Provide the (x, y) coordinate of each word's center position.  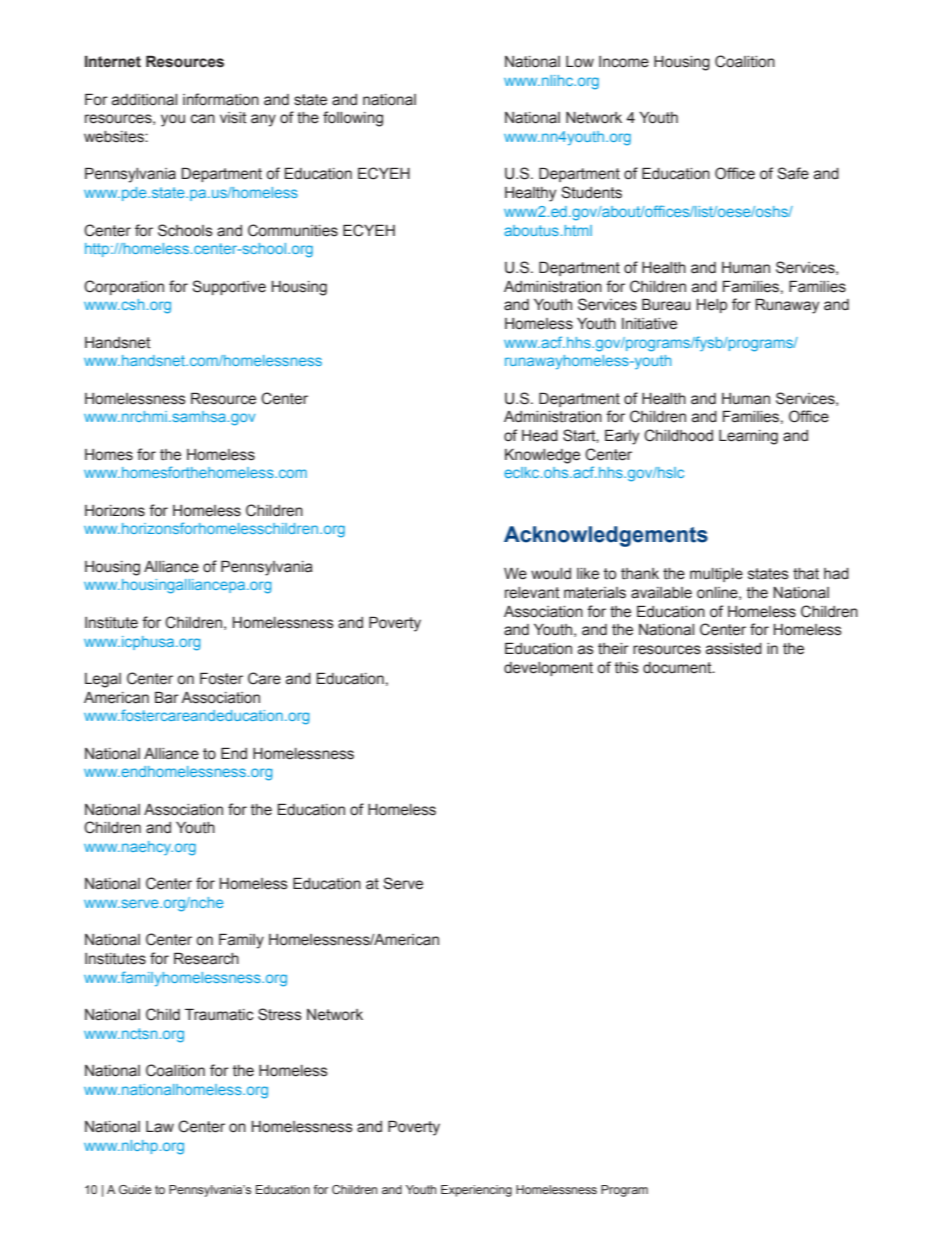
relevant (532, 593)
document (678, 668)
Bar (167, 697)
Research (206, 958)
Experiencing (476, 1191)
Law (160, 1127)
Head (540, 436)
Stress (280, 1014)
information (221, 99)
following (353, 119)
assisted (734, 649)
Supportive (229, 287)
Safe (793, 173)
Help (712, 306)
